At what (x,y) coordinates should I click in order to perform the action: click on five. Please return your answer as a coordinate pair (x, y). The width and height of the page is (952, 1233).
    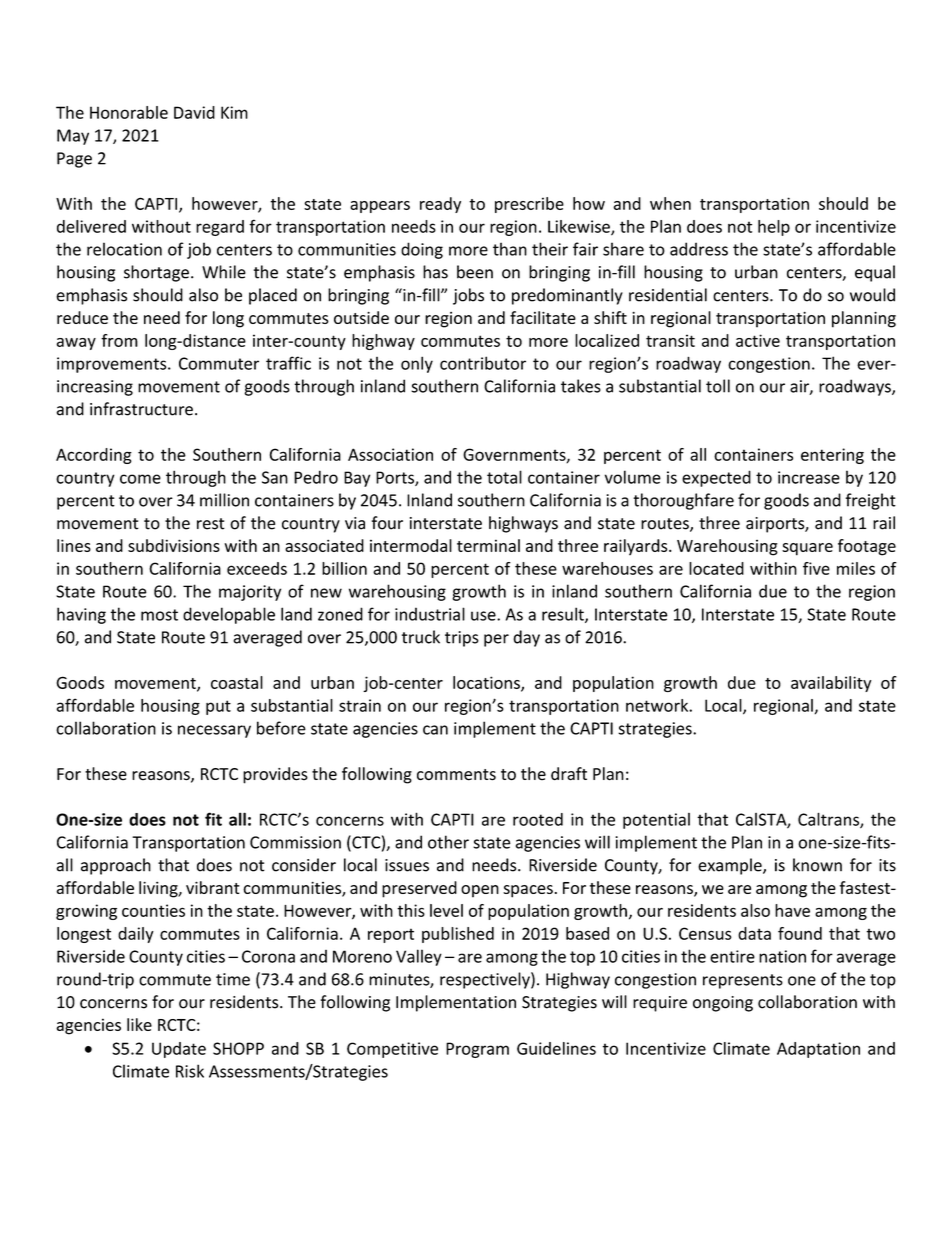
    Looking at the image, I should click on (816, 568).
